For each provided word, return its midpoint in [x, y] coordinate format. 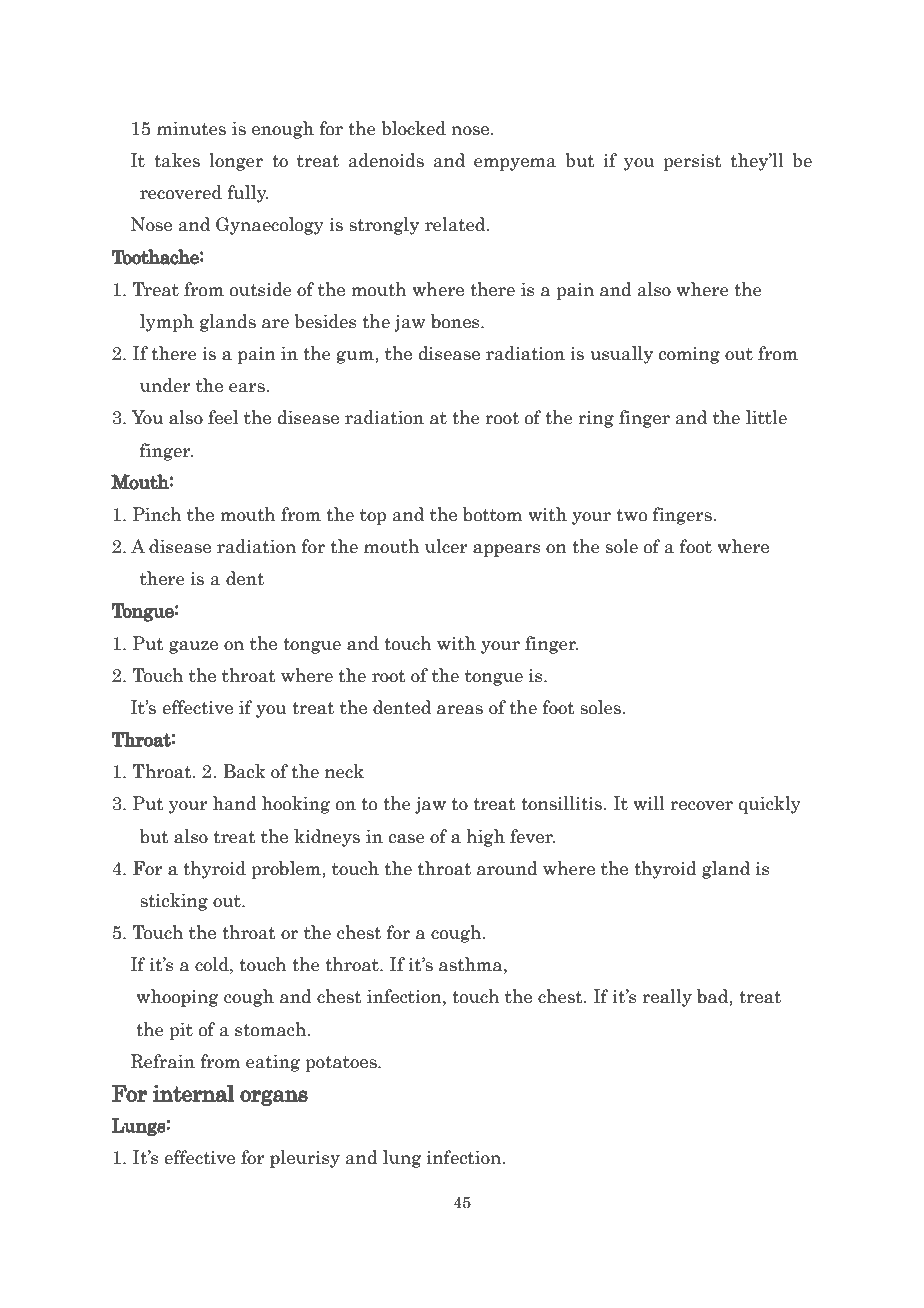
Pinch [157, 514]
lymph [167, 323]
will [649, 803]
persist [692, 162]
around [507, 868]
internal [194, 1093]
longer [236, 162]
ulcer [446, 546]
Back [244, 771]
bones [456, 321]
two [632, 515]
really [667, 998]
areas [460, 710]
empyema [515, 164]
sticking [174, 902]
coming [689, 355]
